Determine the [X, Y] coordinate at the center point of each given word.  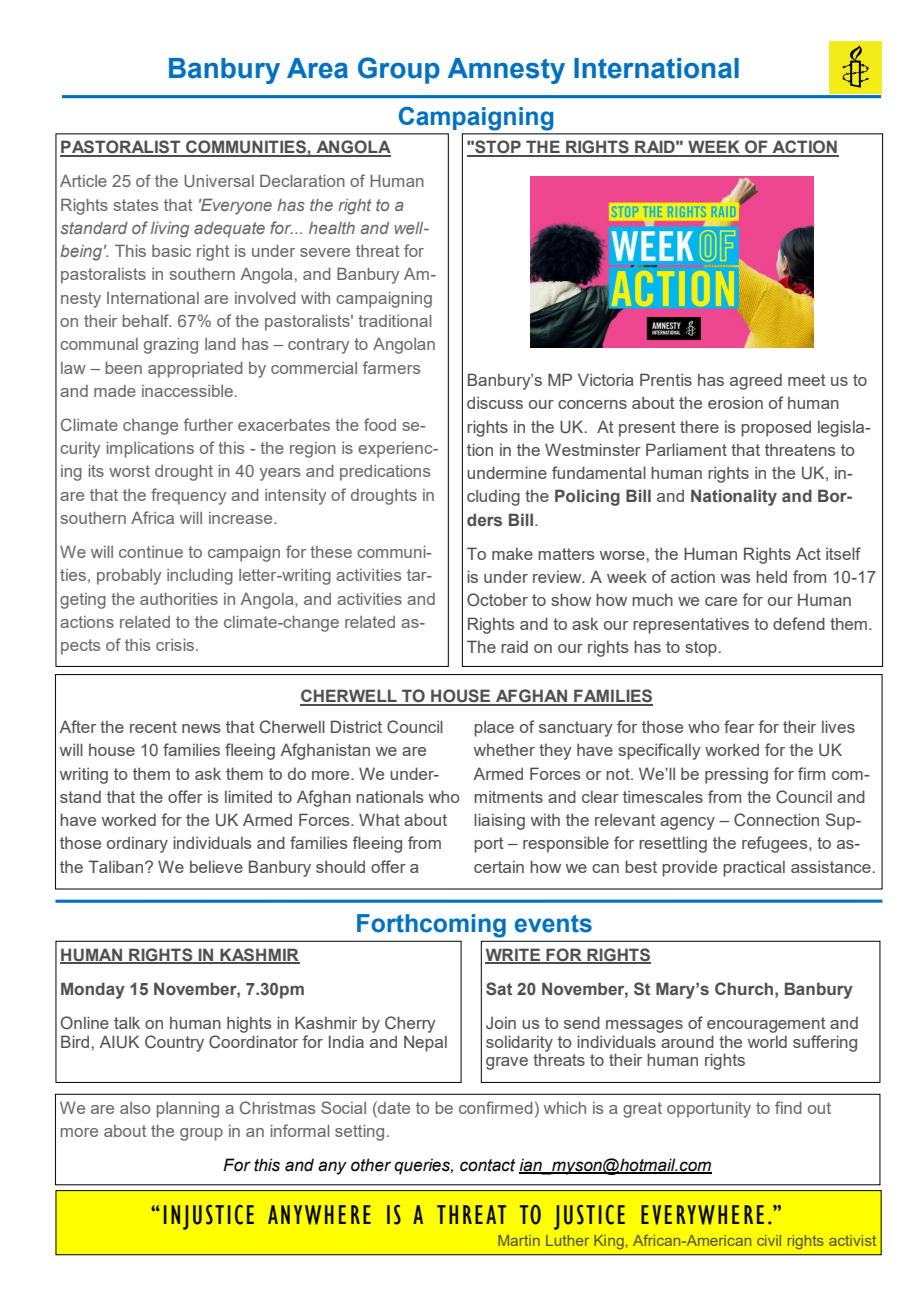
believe [216, 866]
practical [754, 868]
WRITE [514, 955]
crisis [176, 645]
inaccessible [187, 391]
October [497, 599]
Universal [219, 181]
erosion [735, 402]
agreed [756, 382]
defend [799, 623]
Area [317, 68]
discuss [495, 402]
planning [188, 1110]
